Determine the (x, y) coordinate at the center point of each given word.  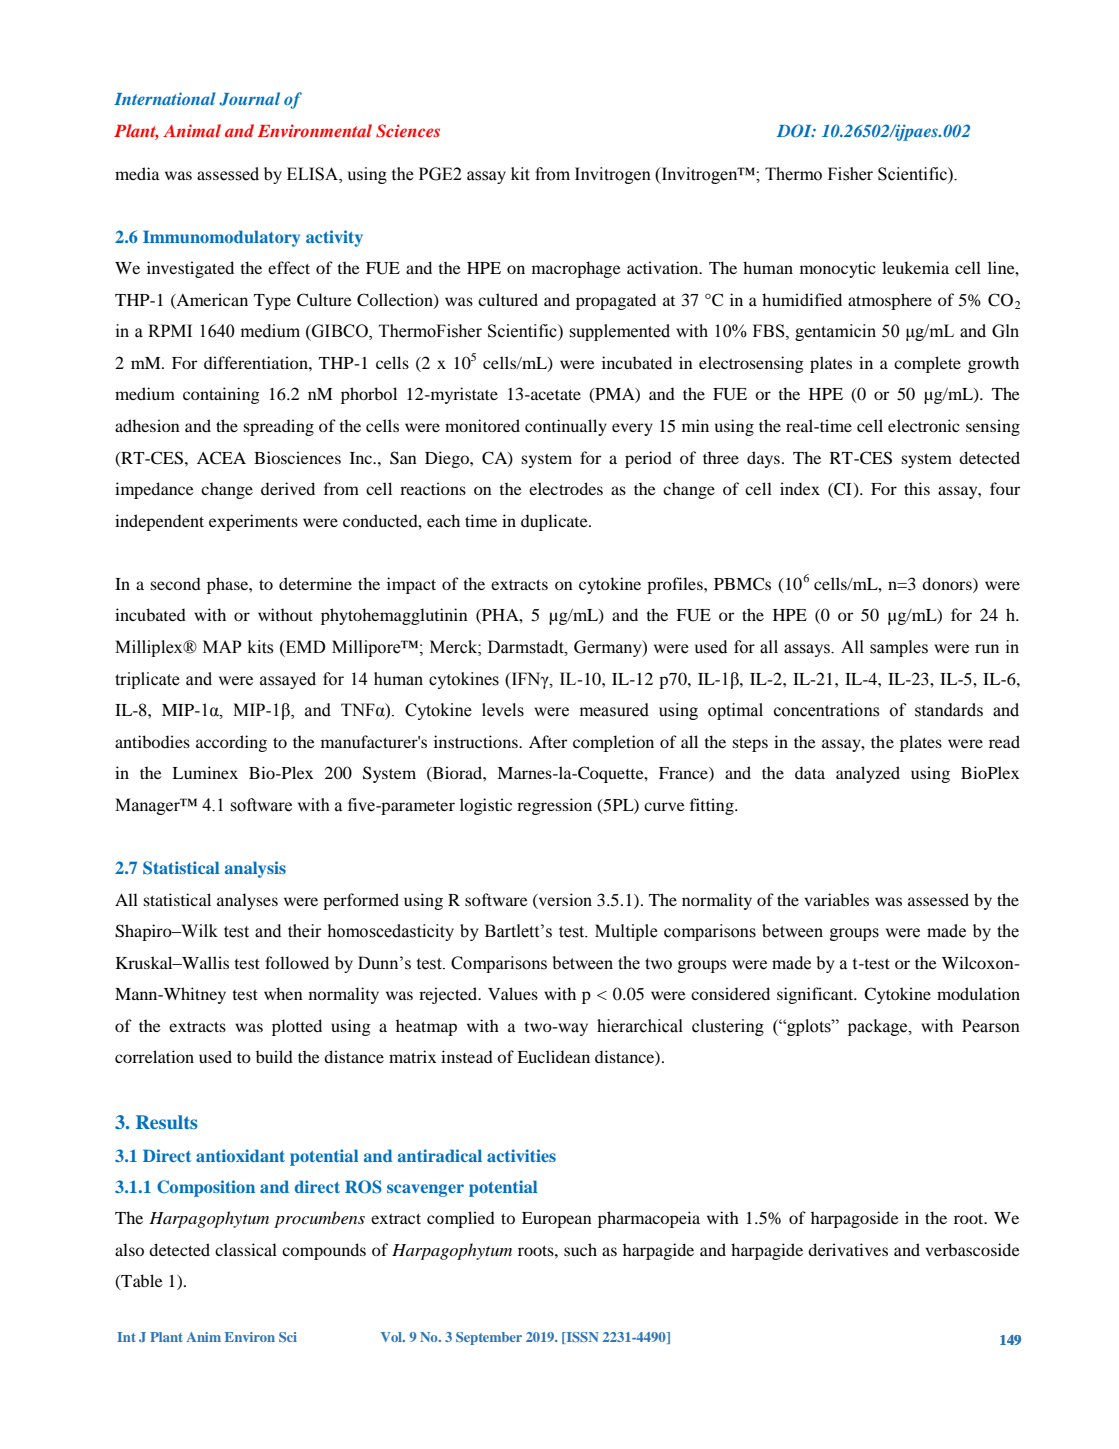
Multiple (626, 932)
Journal (249, 99)
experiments (253, 522)
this (917, 488)
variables (836, 899)
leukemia (915, 267)
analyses (247, 901)
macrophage (576, 269)
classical (246, 1249)
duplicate (555, 522)
